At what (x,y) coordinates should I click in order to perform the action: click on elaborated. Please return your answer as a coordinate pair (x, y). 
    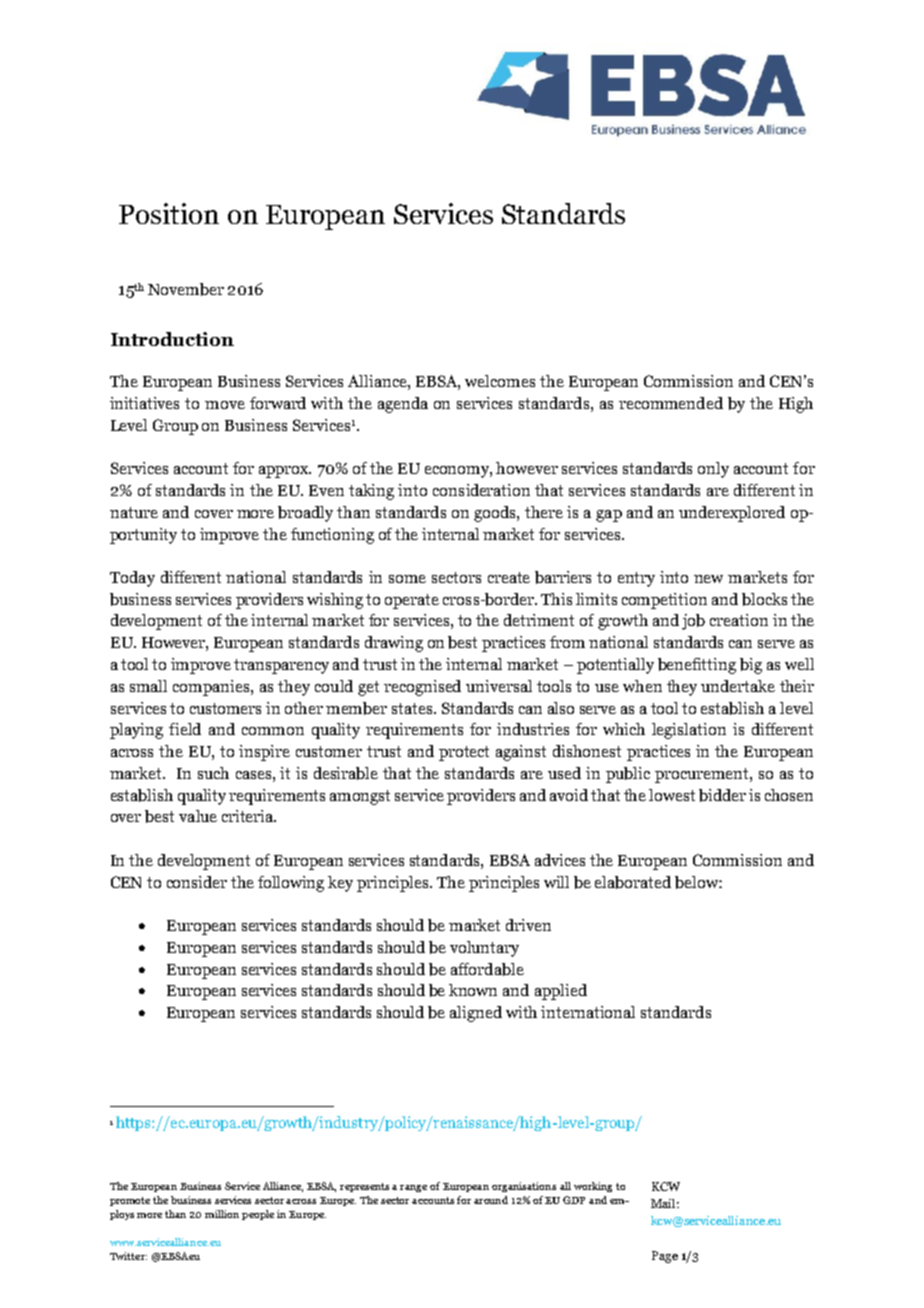
    Looking at the image, I should click on (633, 882).
